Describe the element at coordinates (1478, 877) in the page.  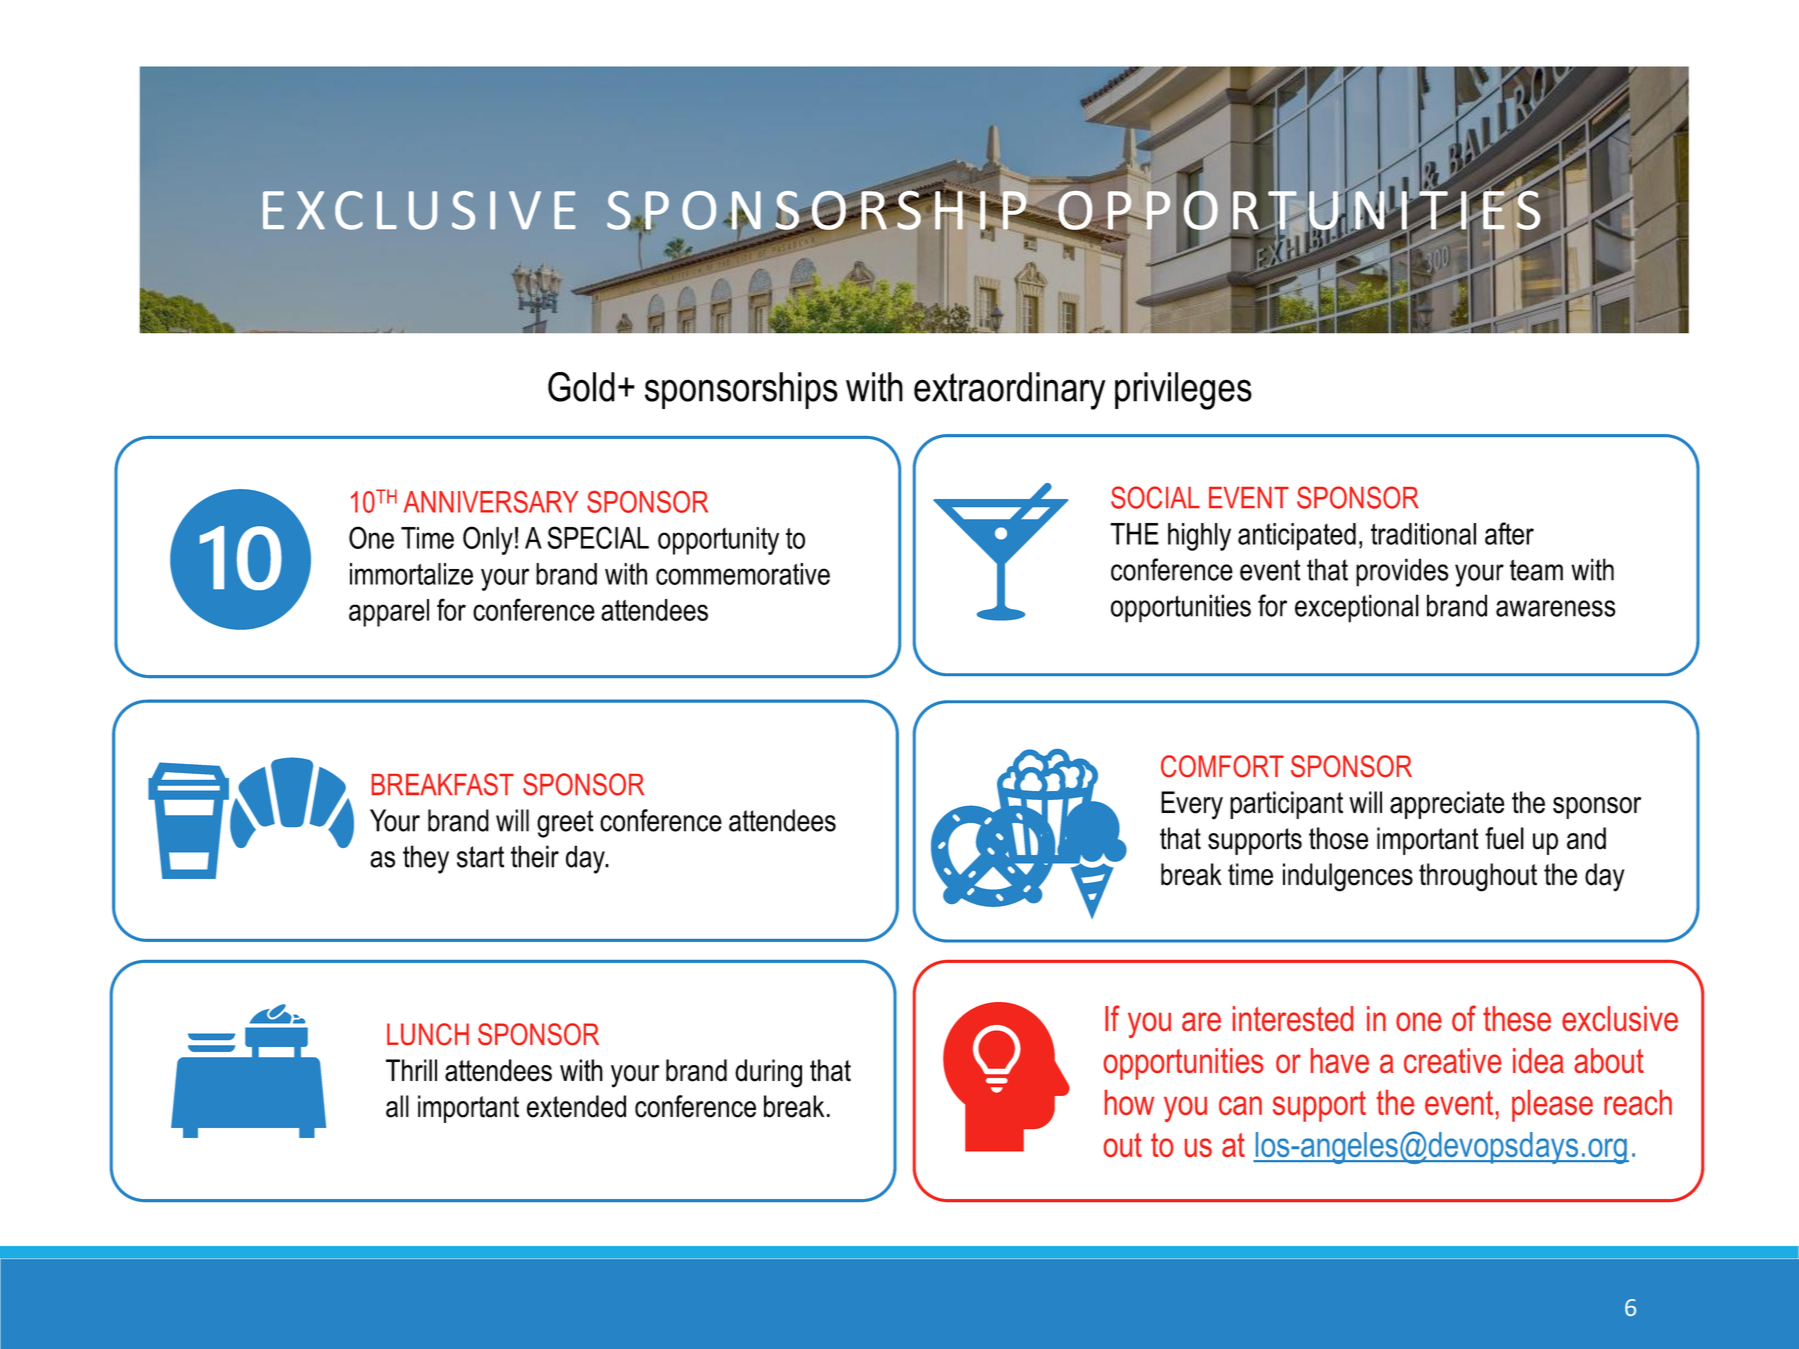
I see `throughout` at that location.
